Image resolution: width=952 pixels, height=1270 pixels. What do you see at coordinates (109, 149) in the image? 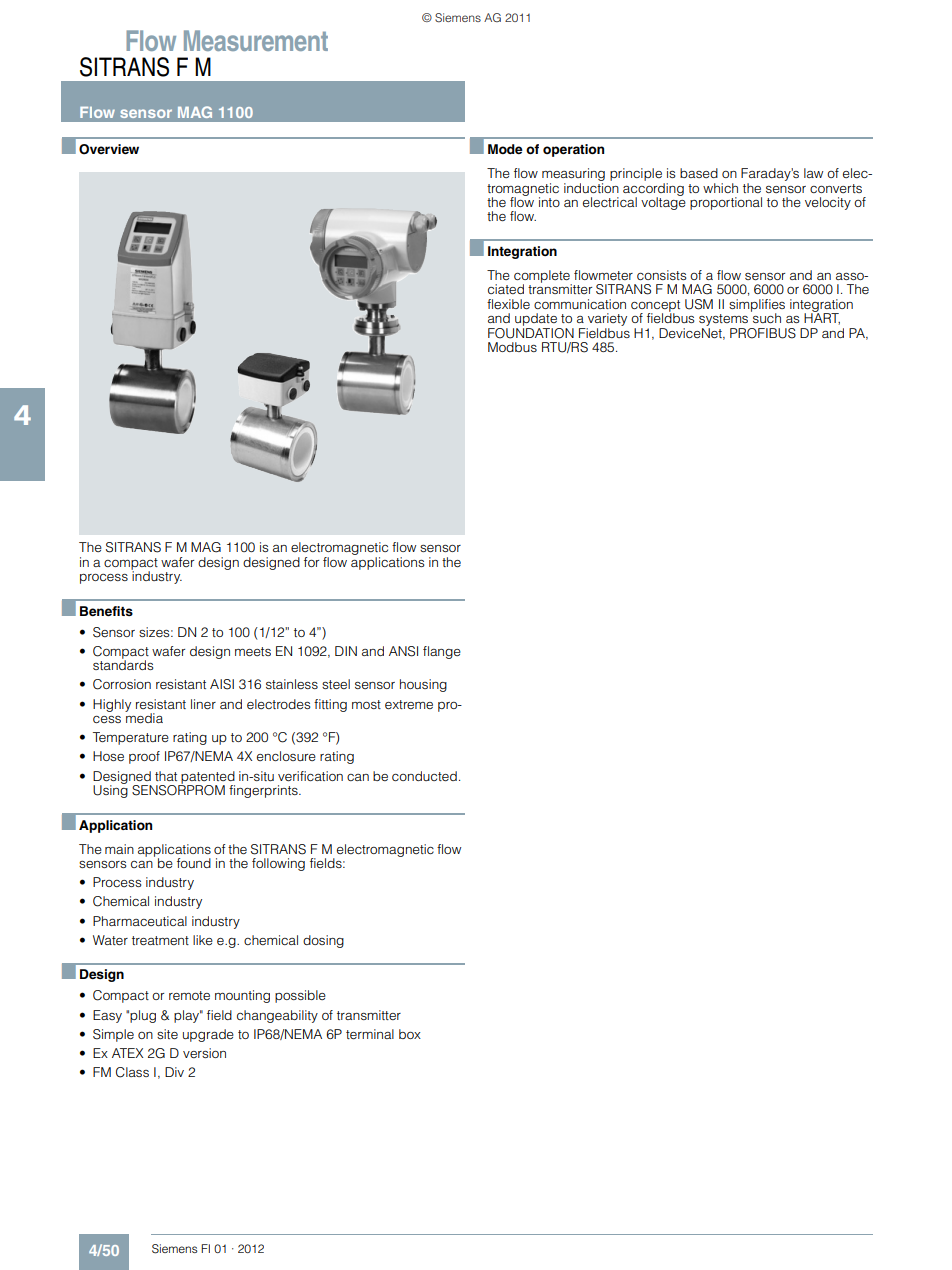
I see `Overview` at bounding box center [109, 149].
